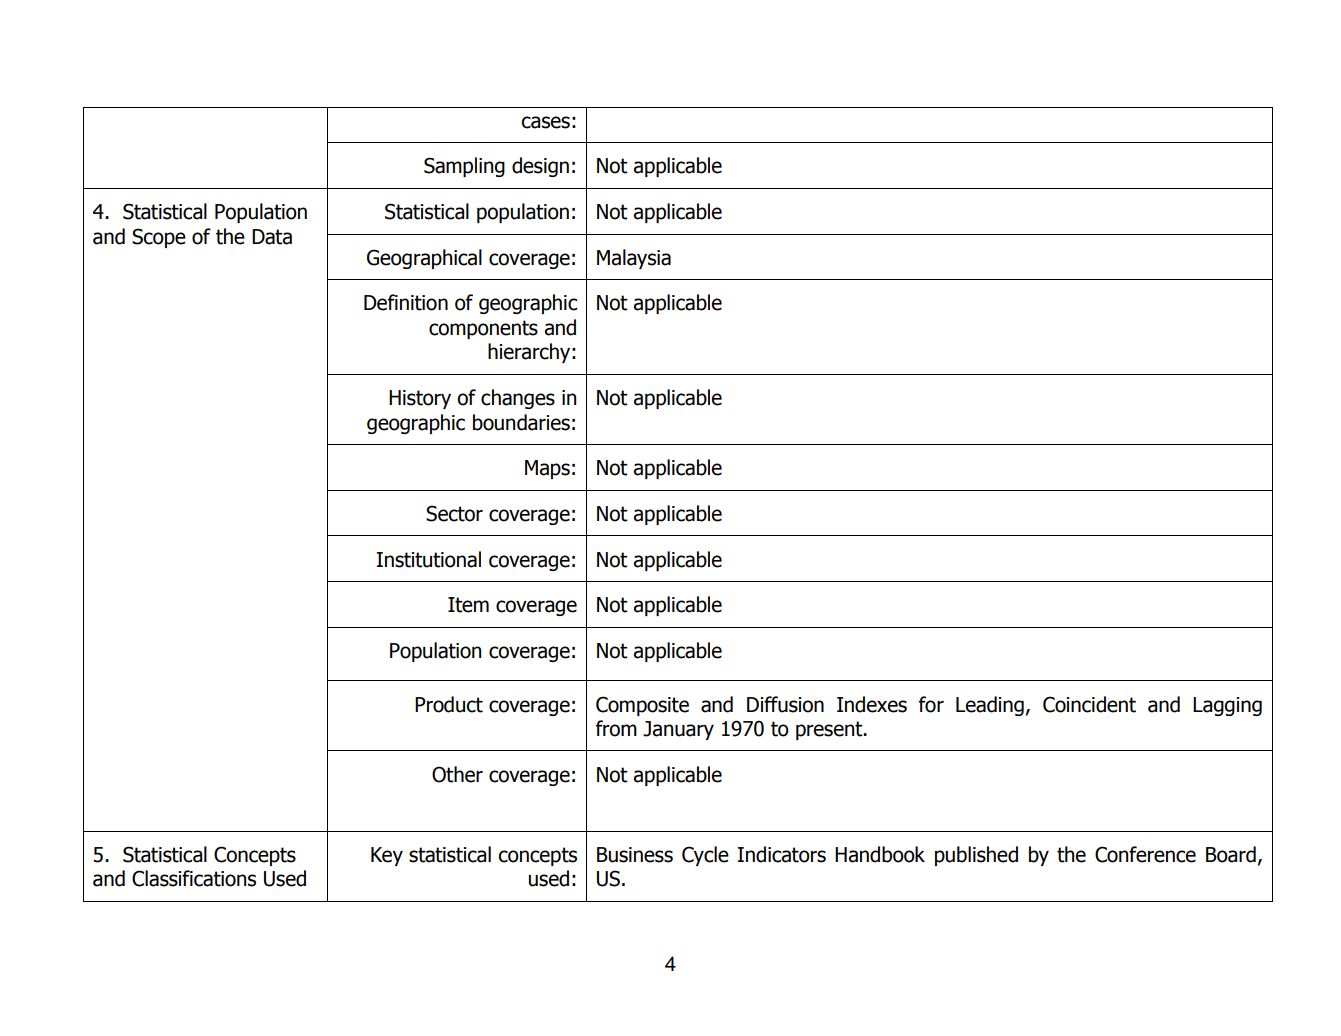  What do you see at coordinates (454, 513) in the screenshot?
I see `Sector` at bounding box center [454, 513].
